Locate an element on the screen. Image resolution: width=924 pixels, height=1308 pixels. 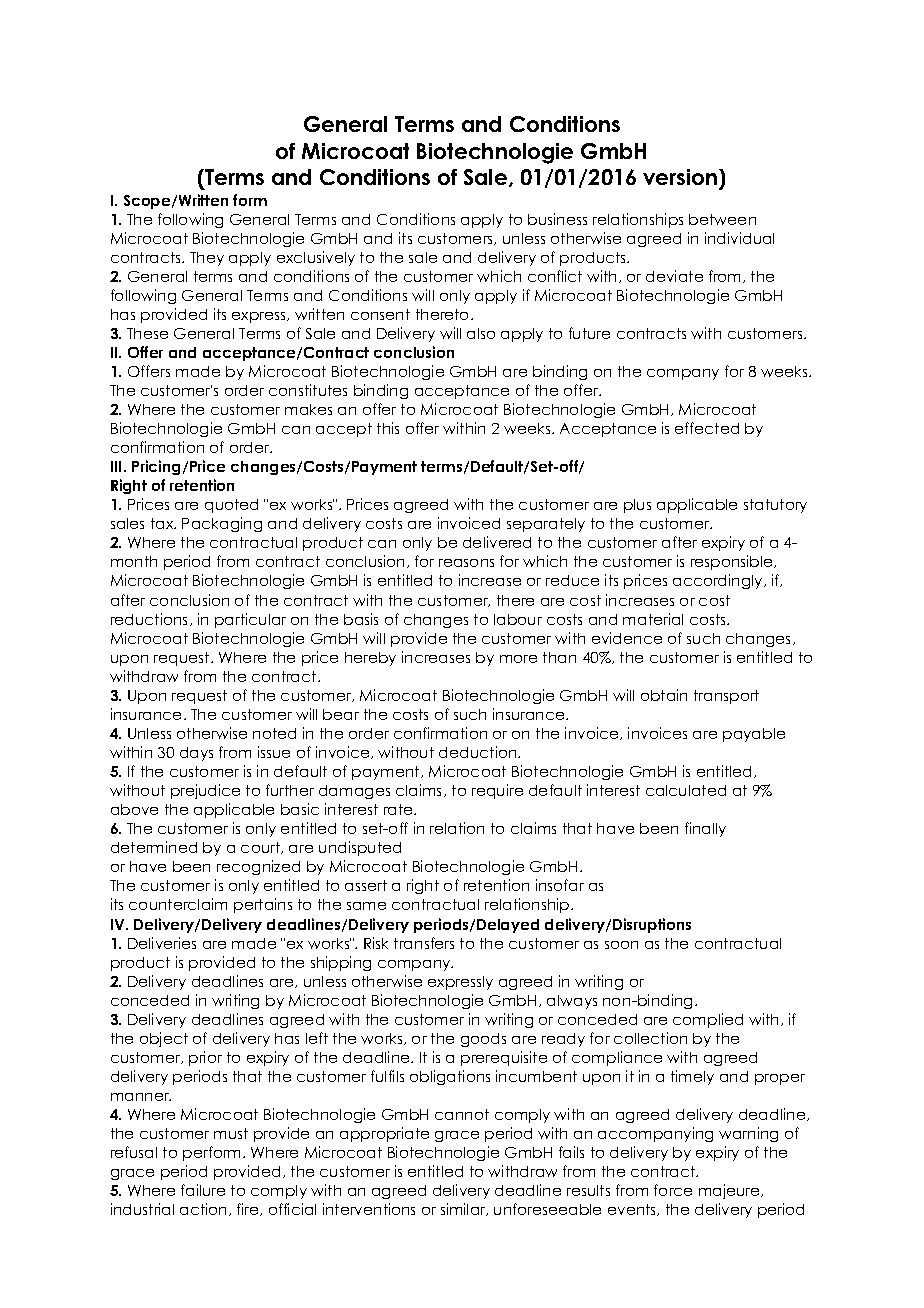
this is located at coordinates (388, 428).
